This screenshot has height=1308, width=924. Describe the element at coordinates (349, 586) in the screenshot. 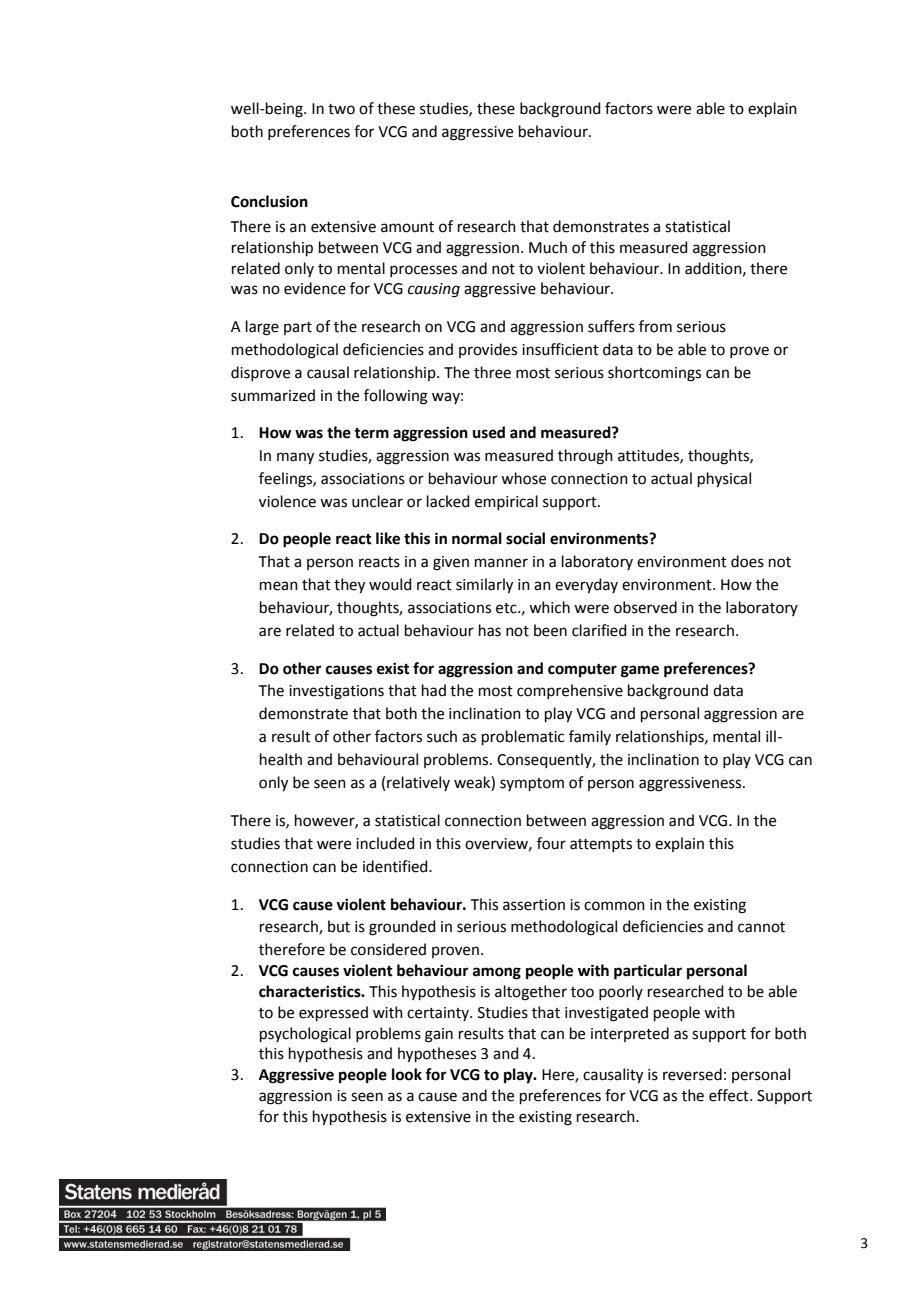

I see `they` at that location.
